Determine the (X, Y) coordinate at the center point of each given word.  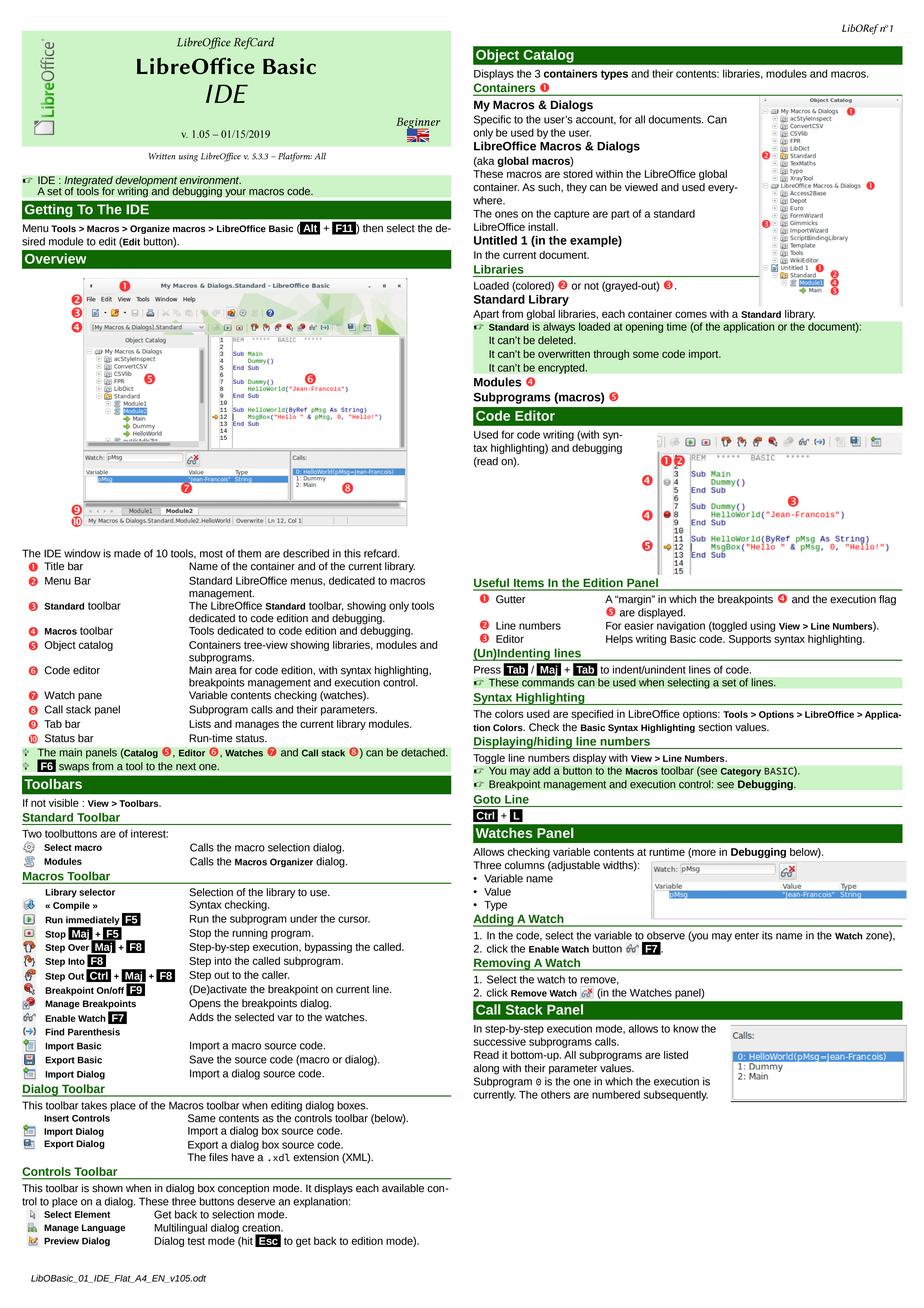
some (646, 354)
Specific (492, 120)
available (403, 1188)
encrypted (562, 368)
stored (578, 174)
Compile (71, 906)
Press (487, 670)
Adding (494, 920)
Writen (162, 156)
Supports (750, 640)
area (226, 671)
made (127, 553)
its (767, 935)
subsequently (676, 1095)
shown (107, 1188)
